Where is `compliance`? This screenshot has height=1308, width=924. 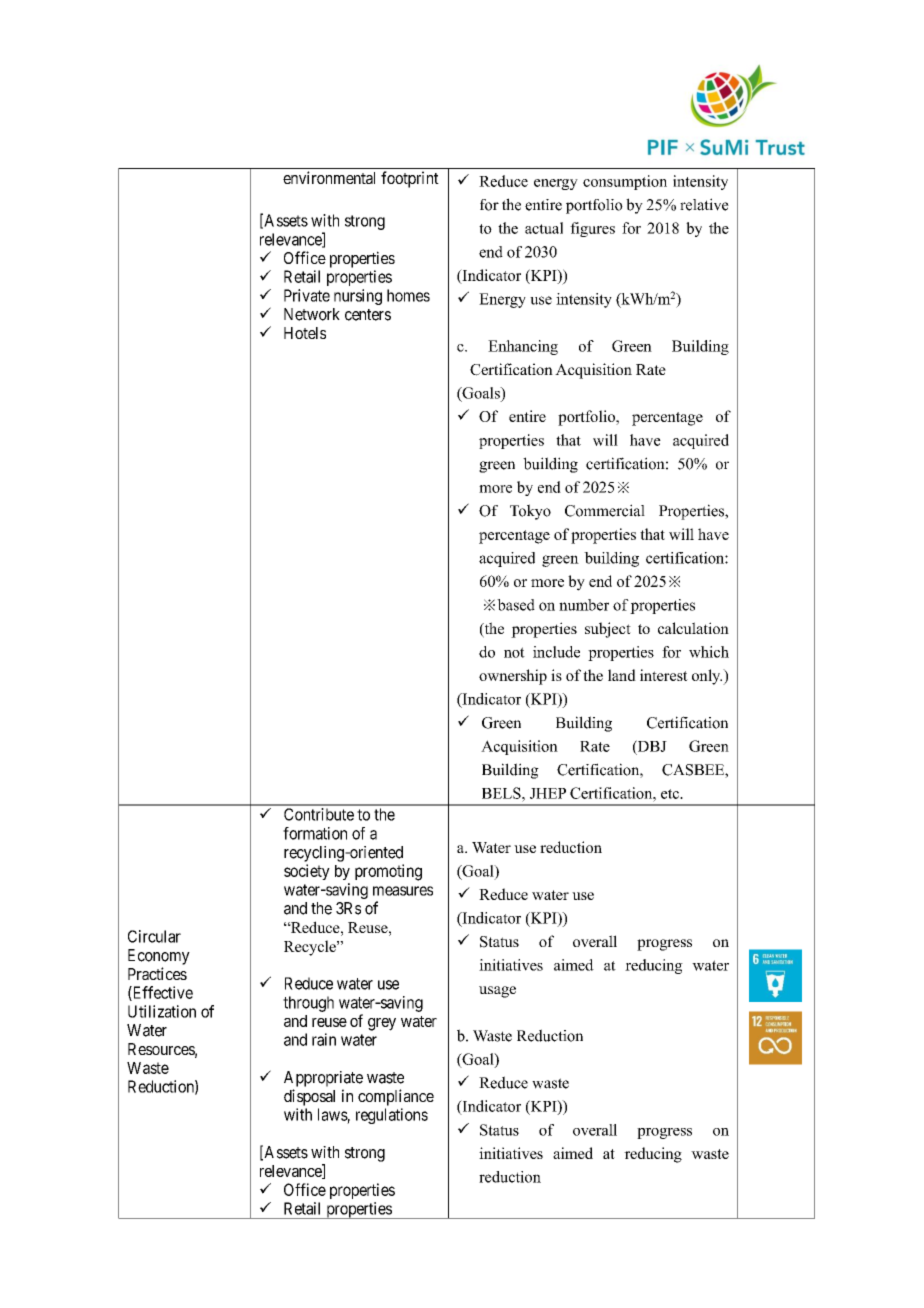
compliance is located at coordinates (396, 1097).
